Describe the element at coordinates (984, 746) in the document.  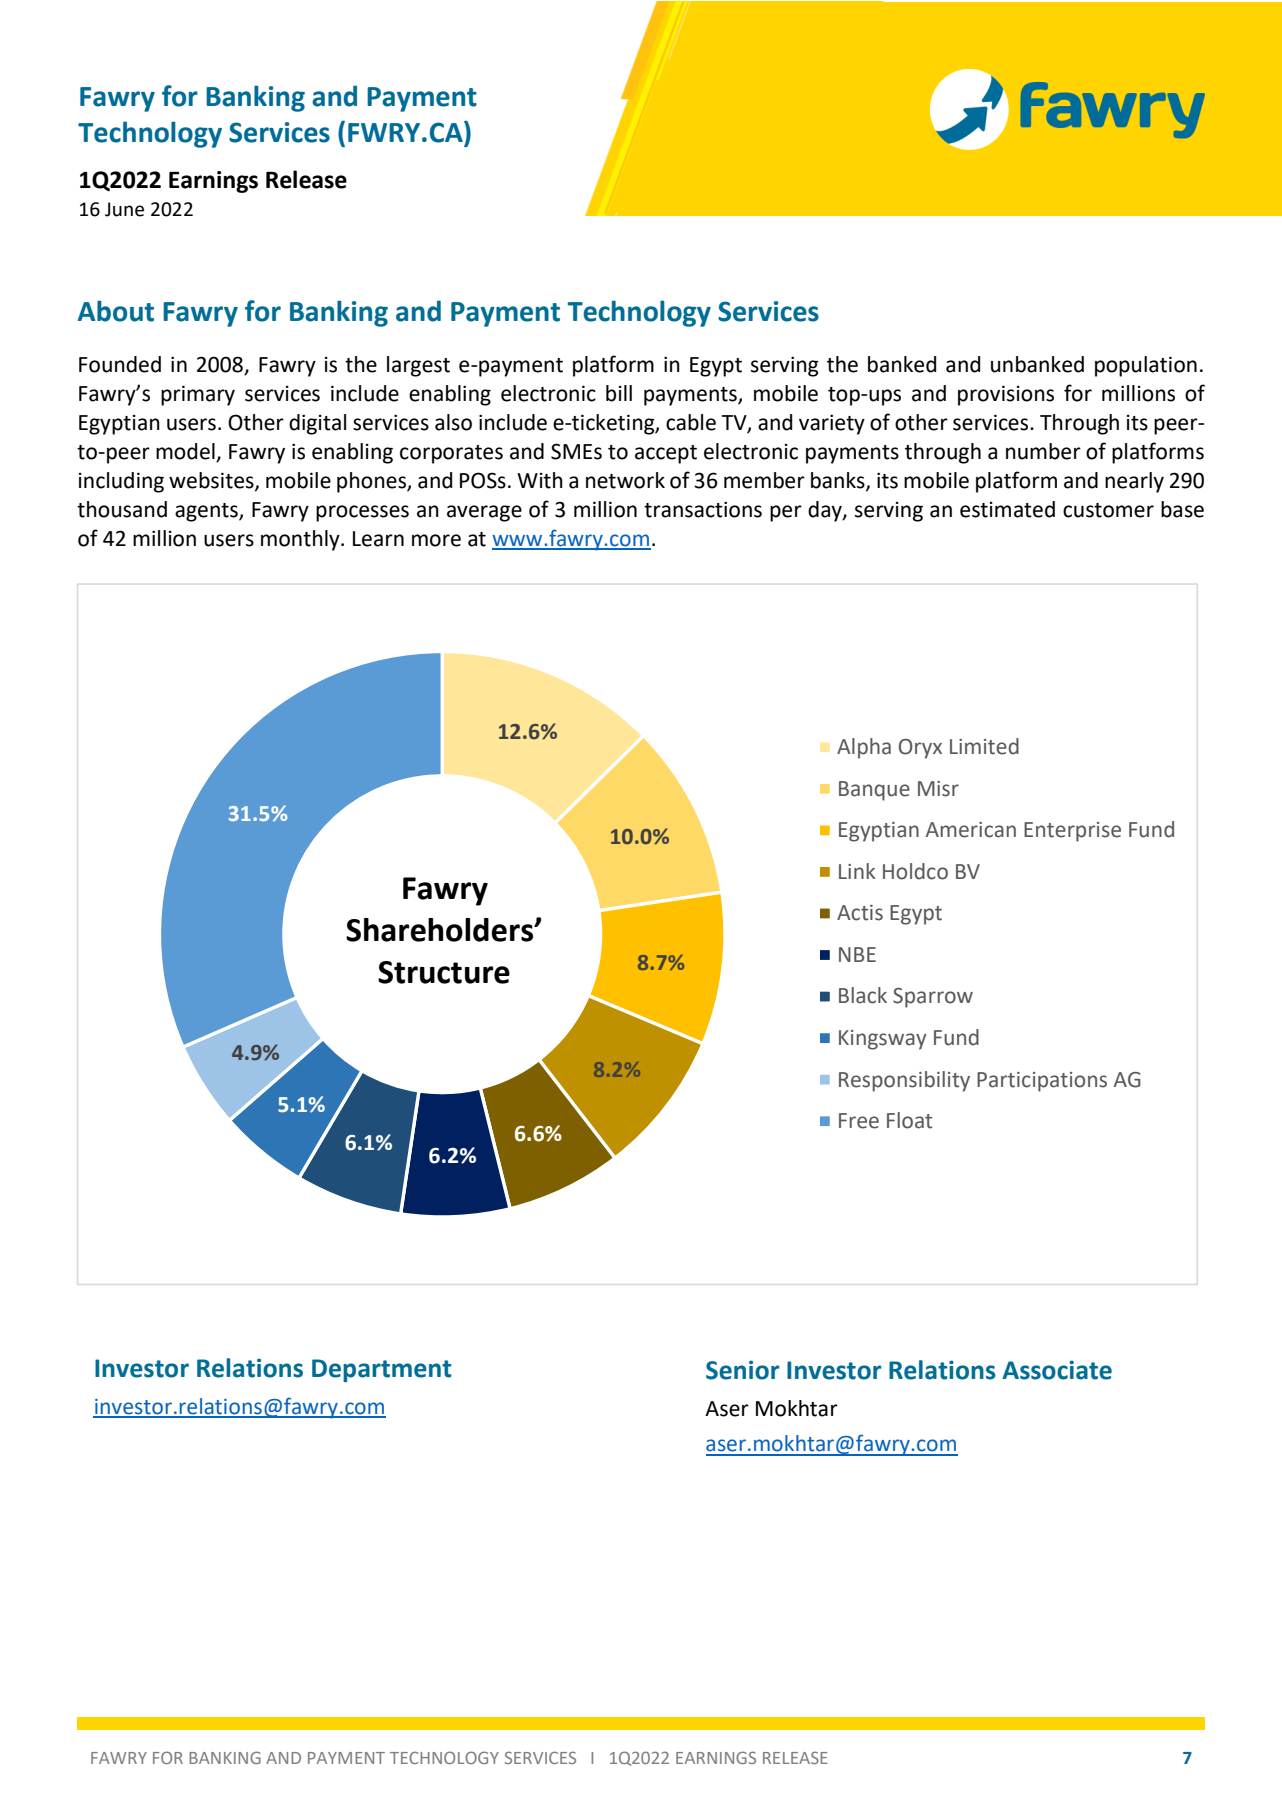
I see `Limited` at that location.
